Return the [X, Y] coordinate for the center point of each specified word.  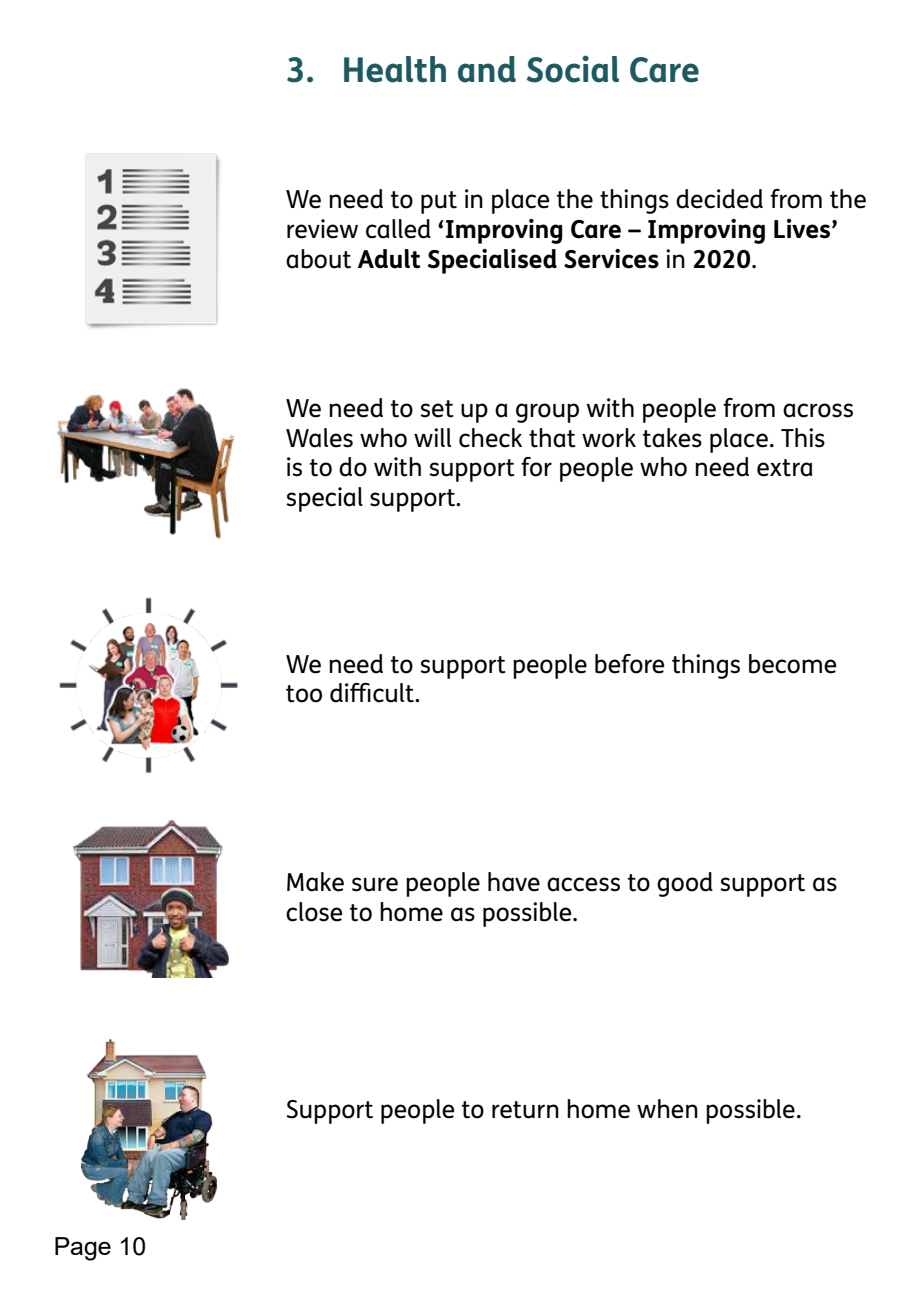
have [514, 882]
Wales [319, 438]
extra [784, 468]
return [525, 1110]
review [322, 229]
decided [719, 199]
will [432, 437]
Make [315, 882]
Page [83, 1249]
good [685, 884]
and [487, 69]
